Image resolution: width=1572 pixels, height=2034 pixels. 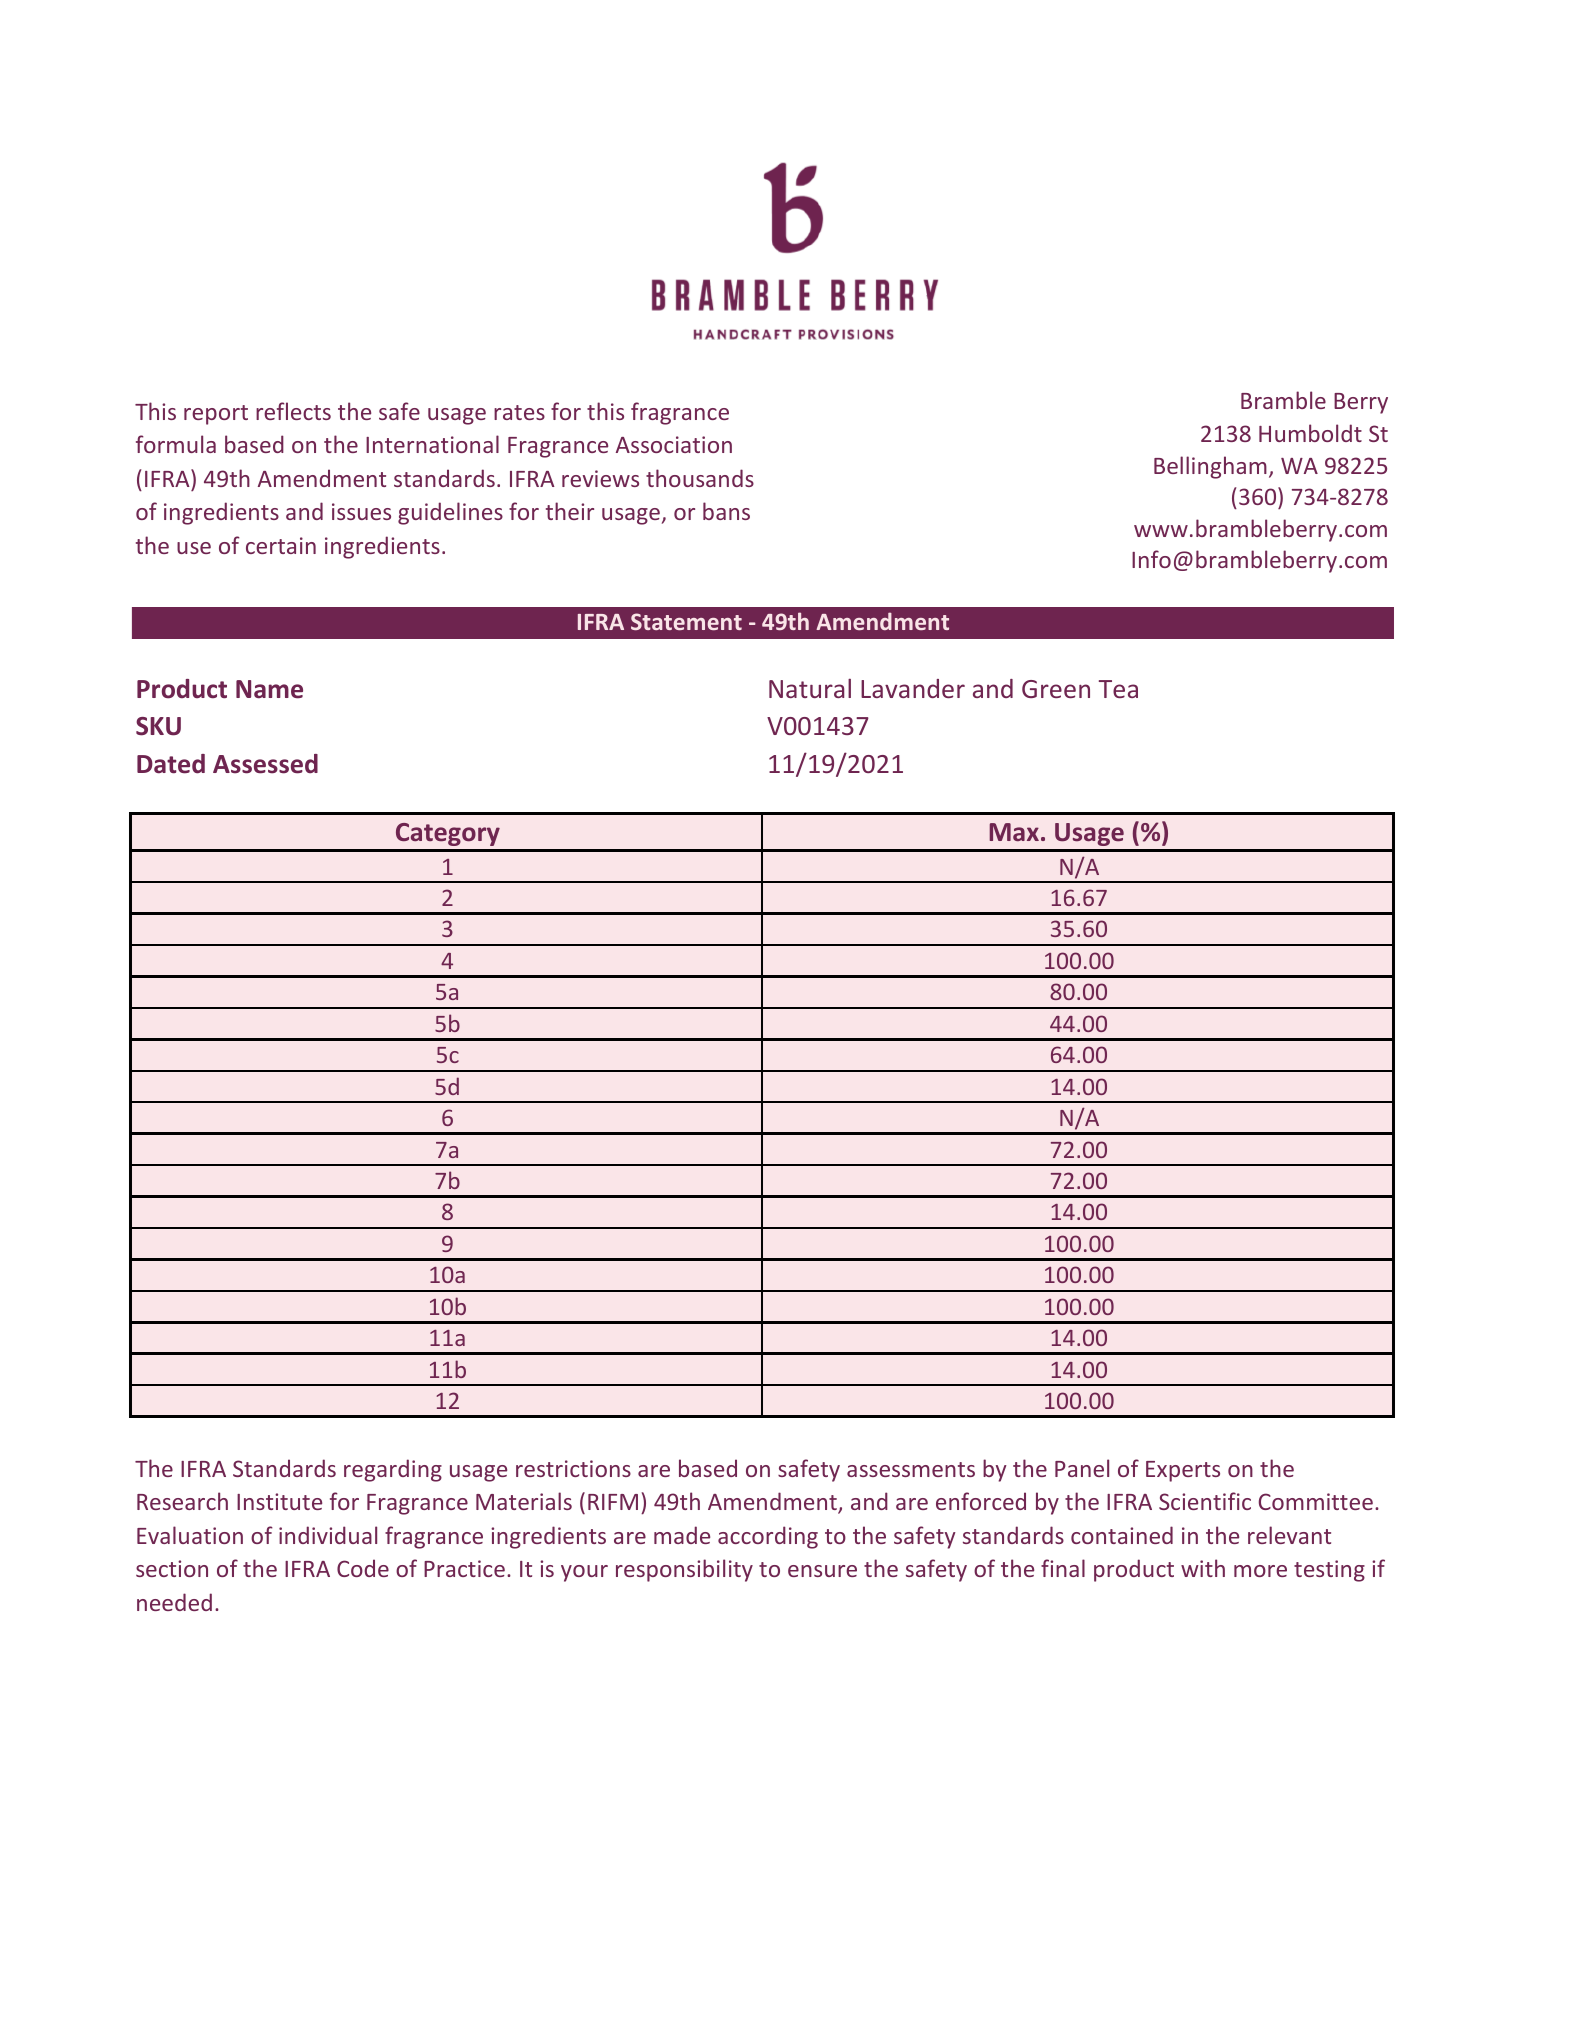 What do you see at coordinates (265, 764) in the screenshot?
I see `Assessed` at bounding box center [265, 764].
